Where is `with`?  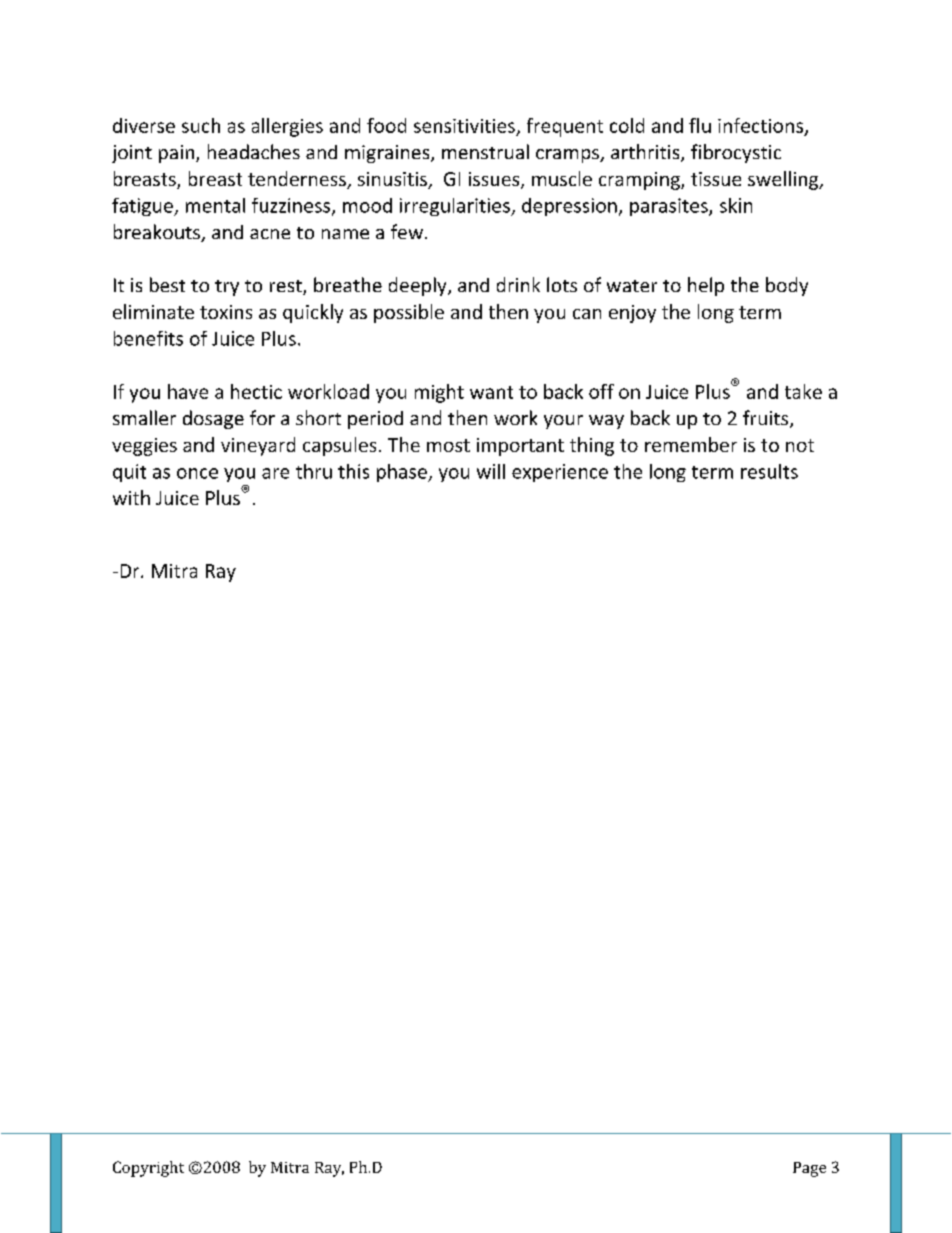 with is located at coordinates (131, 497).
